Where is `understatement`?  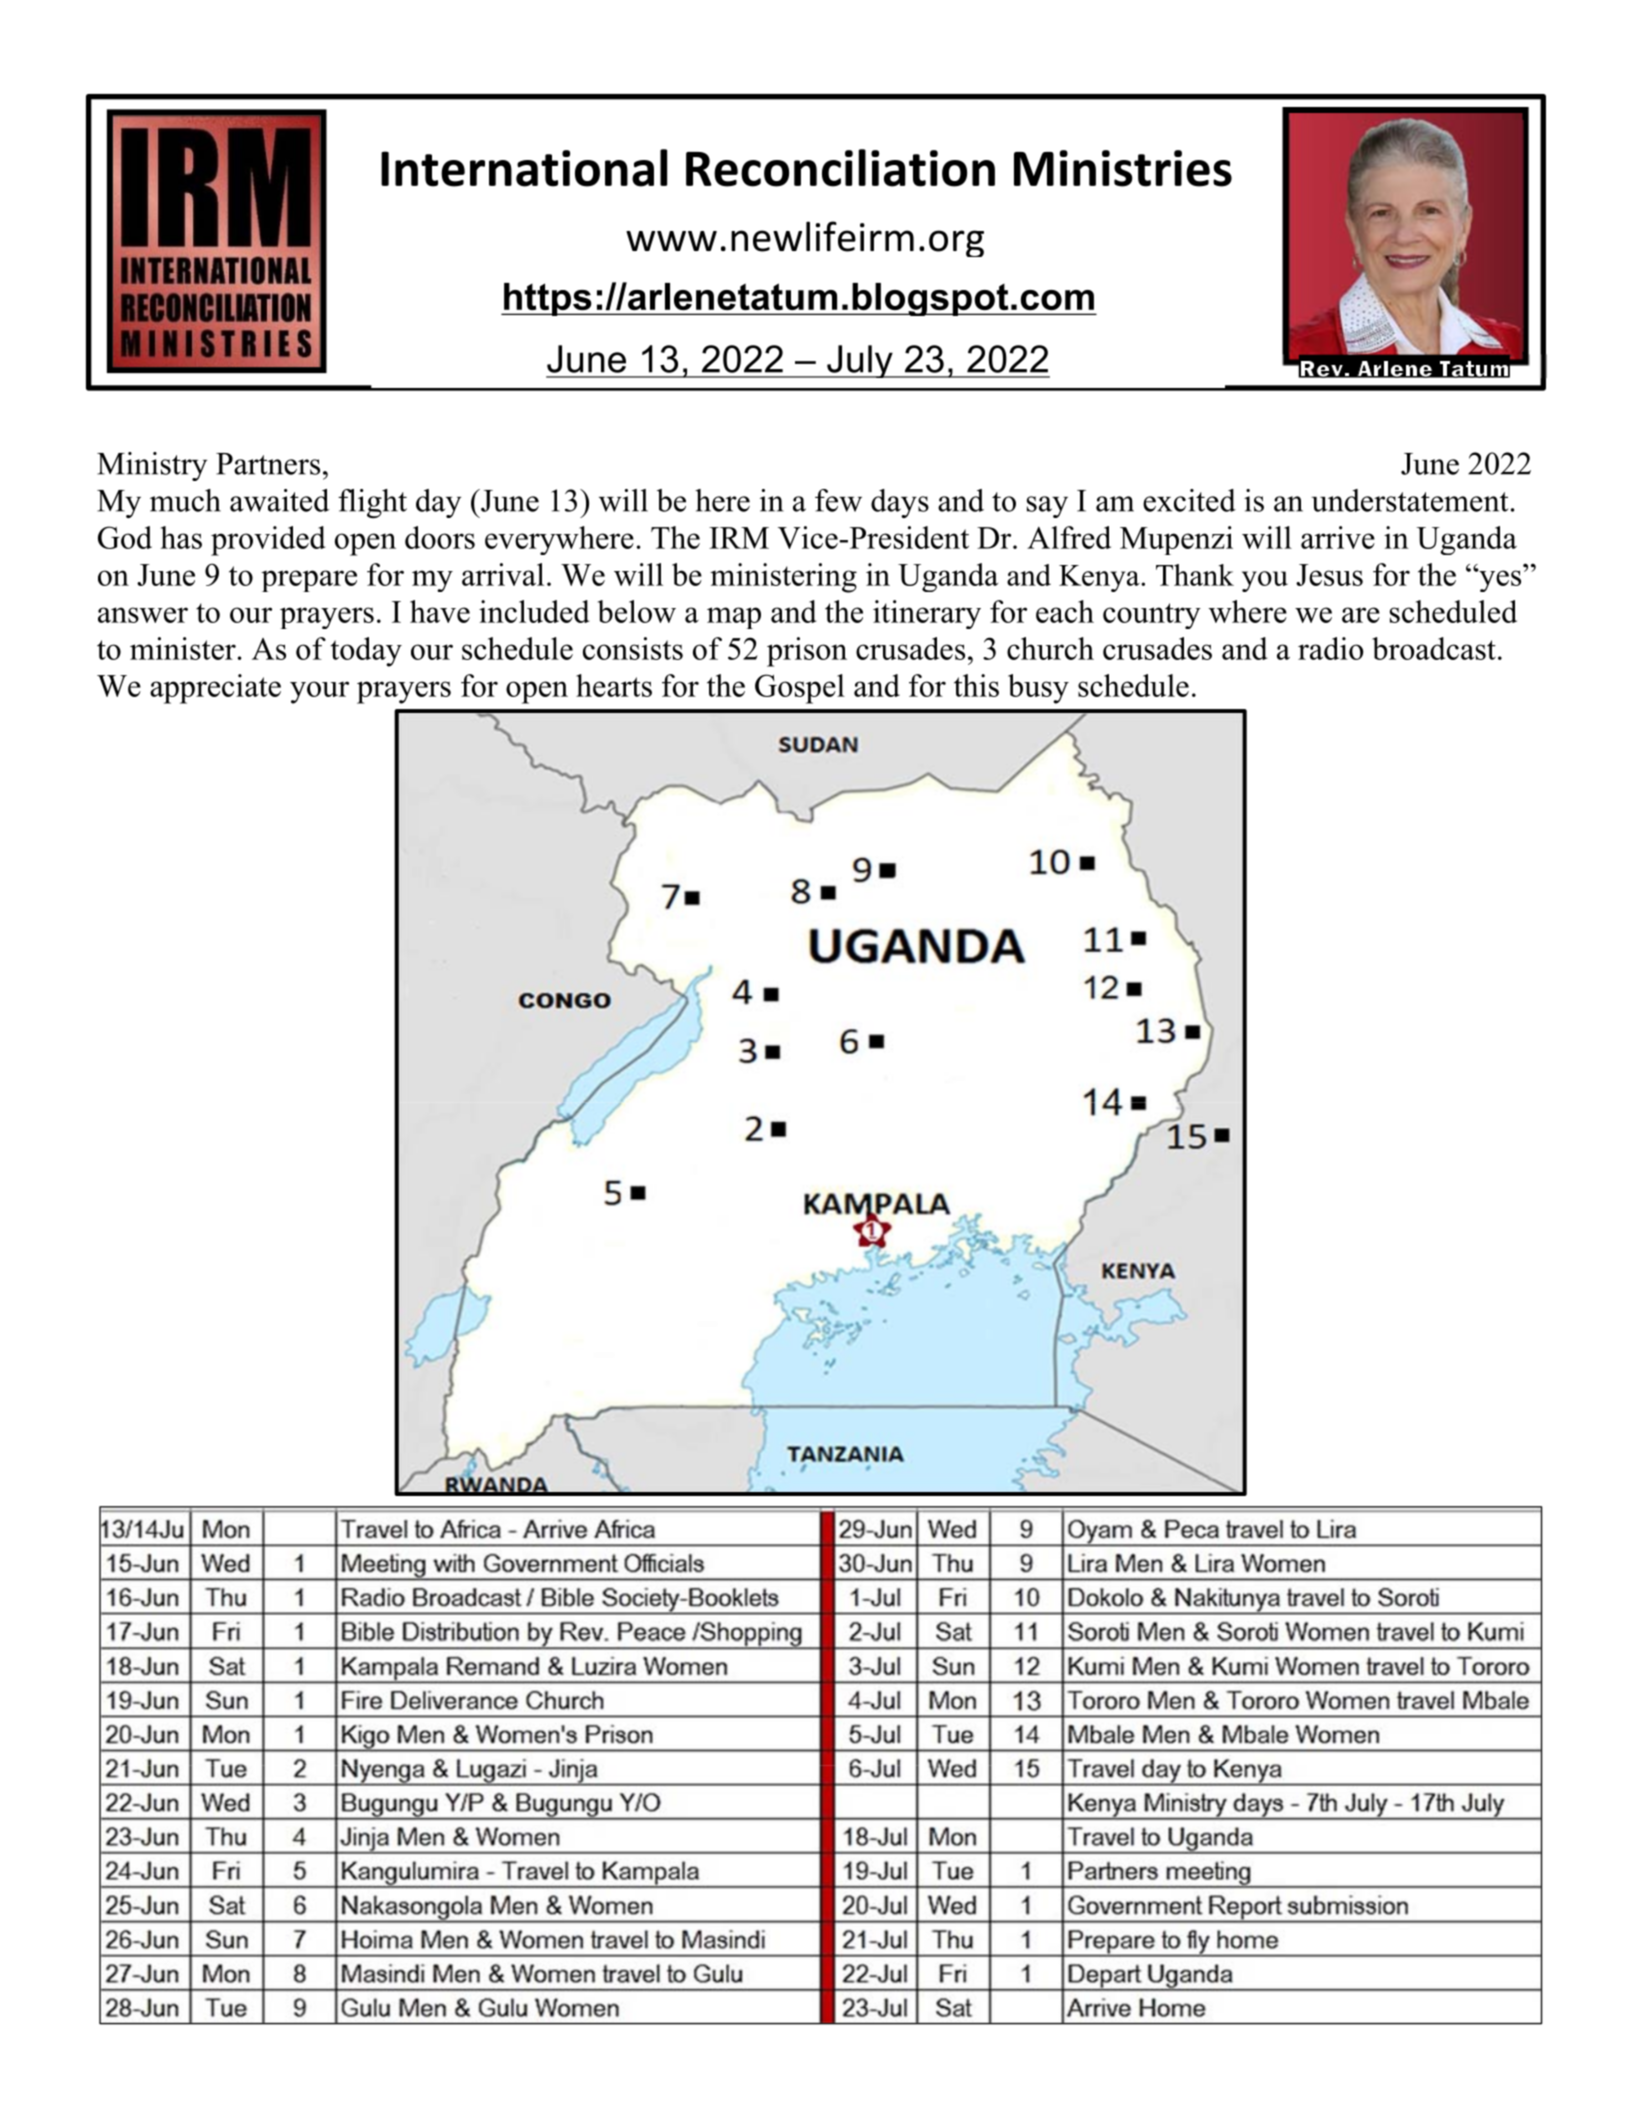 understatement is located at coordinates (1410, 500).
